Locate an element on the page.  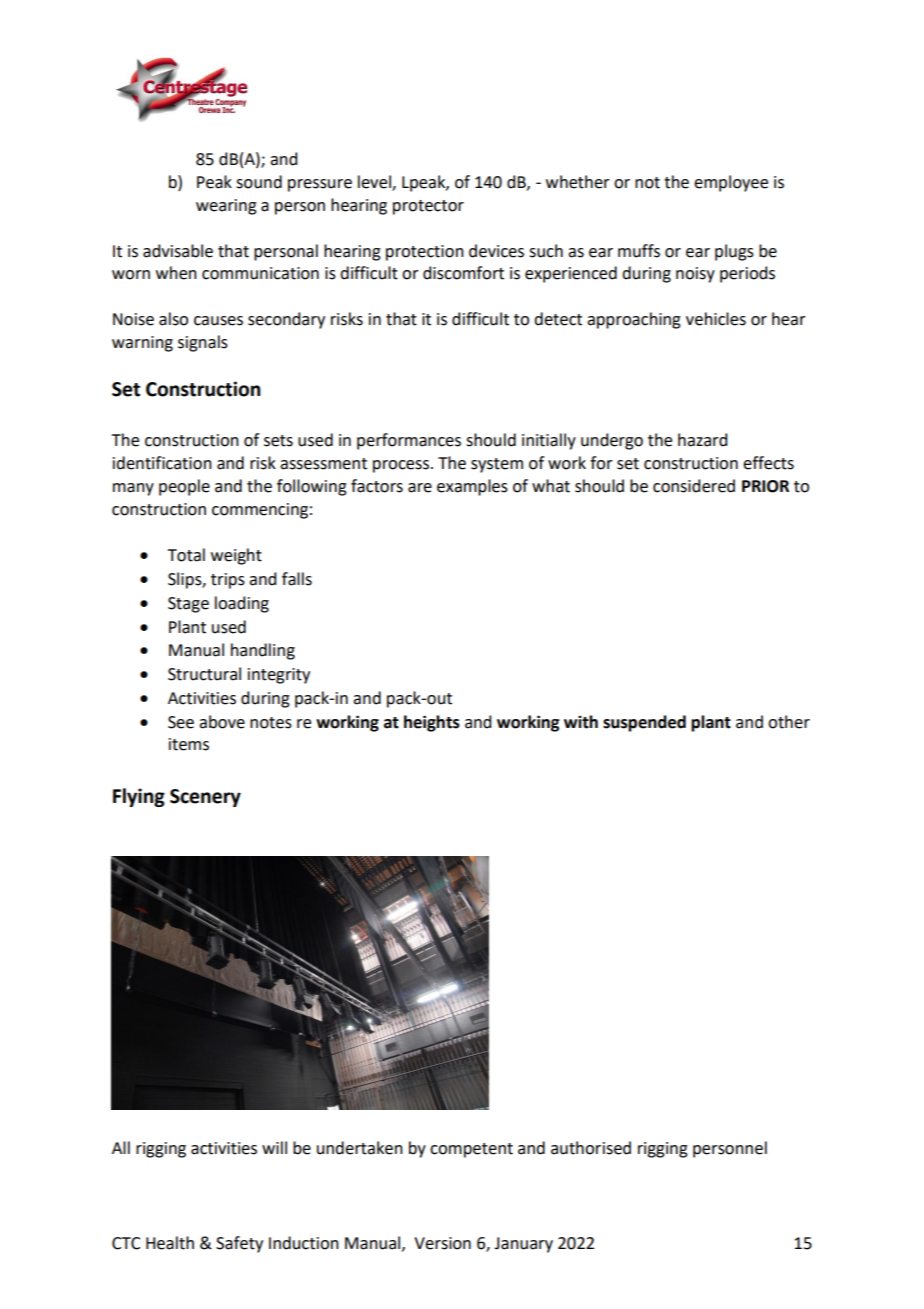
Health is located at coordinates (170, 1243).
